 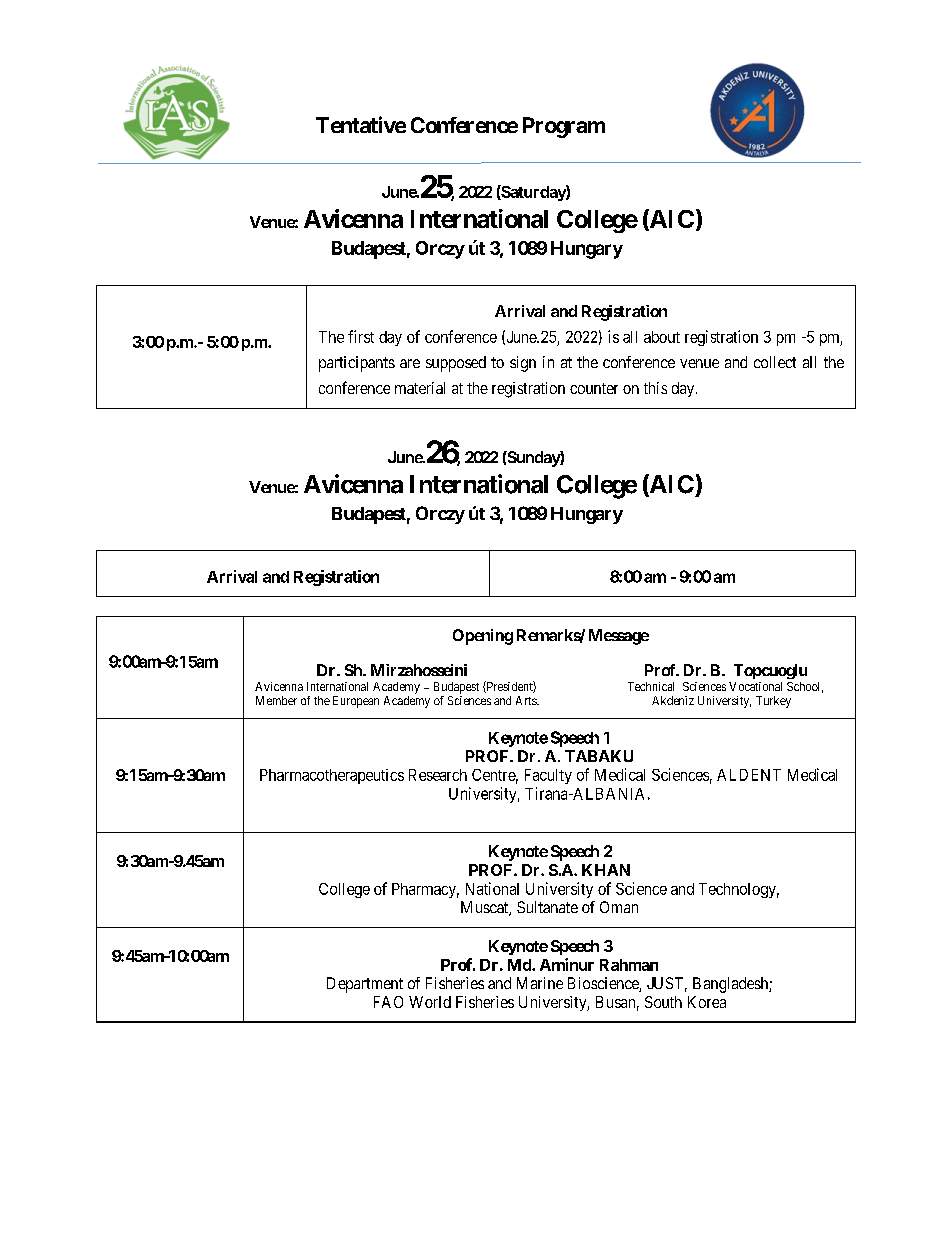 What do you see at coordinates (365, 985) in the screenshot?
I see `Department` at bounding box center [365, 985].
